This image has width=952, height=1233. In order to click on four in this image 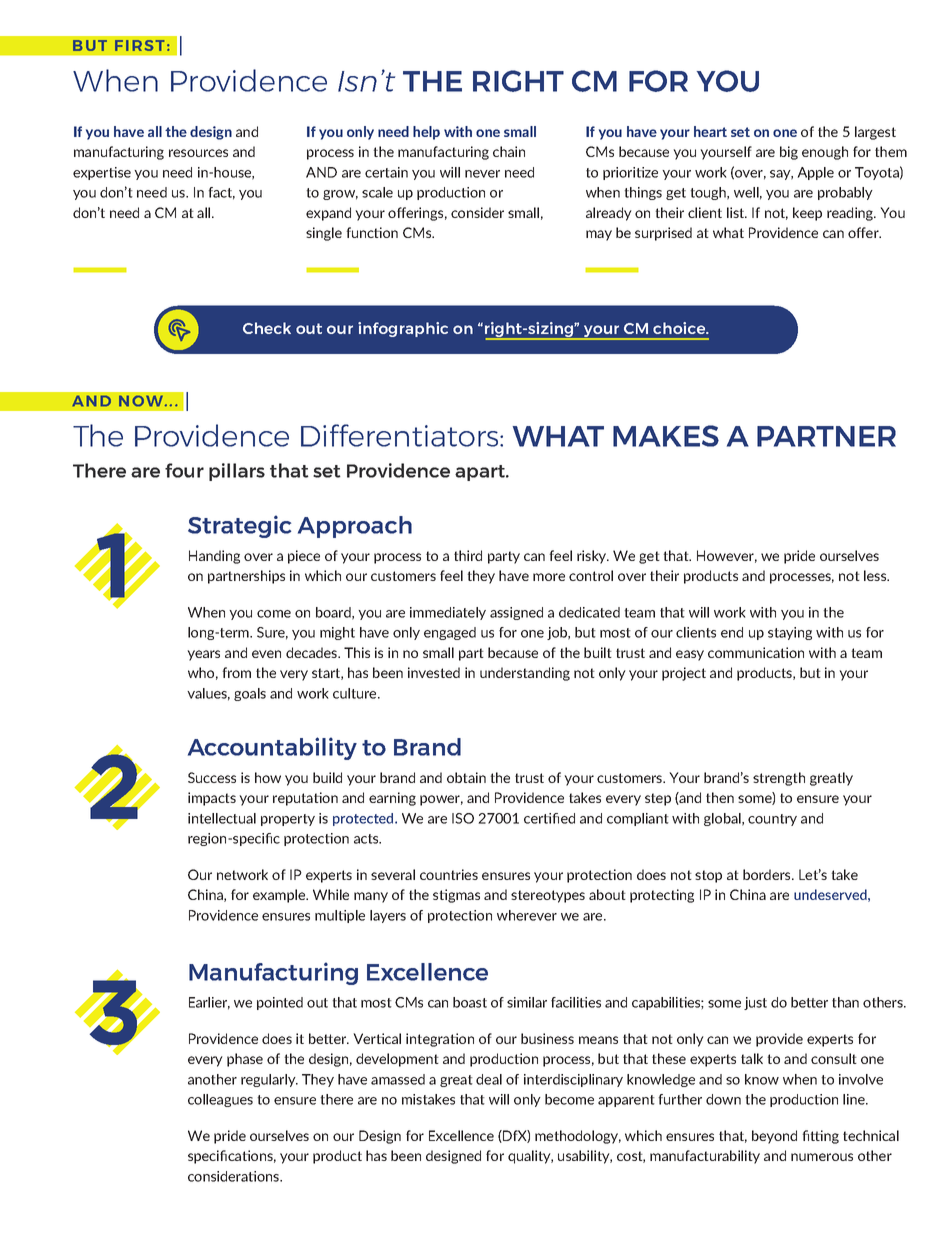, I will do `click(184, 470)`.
